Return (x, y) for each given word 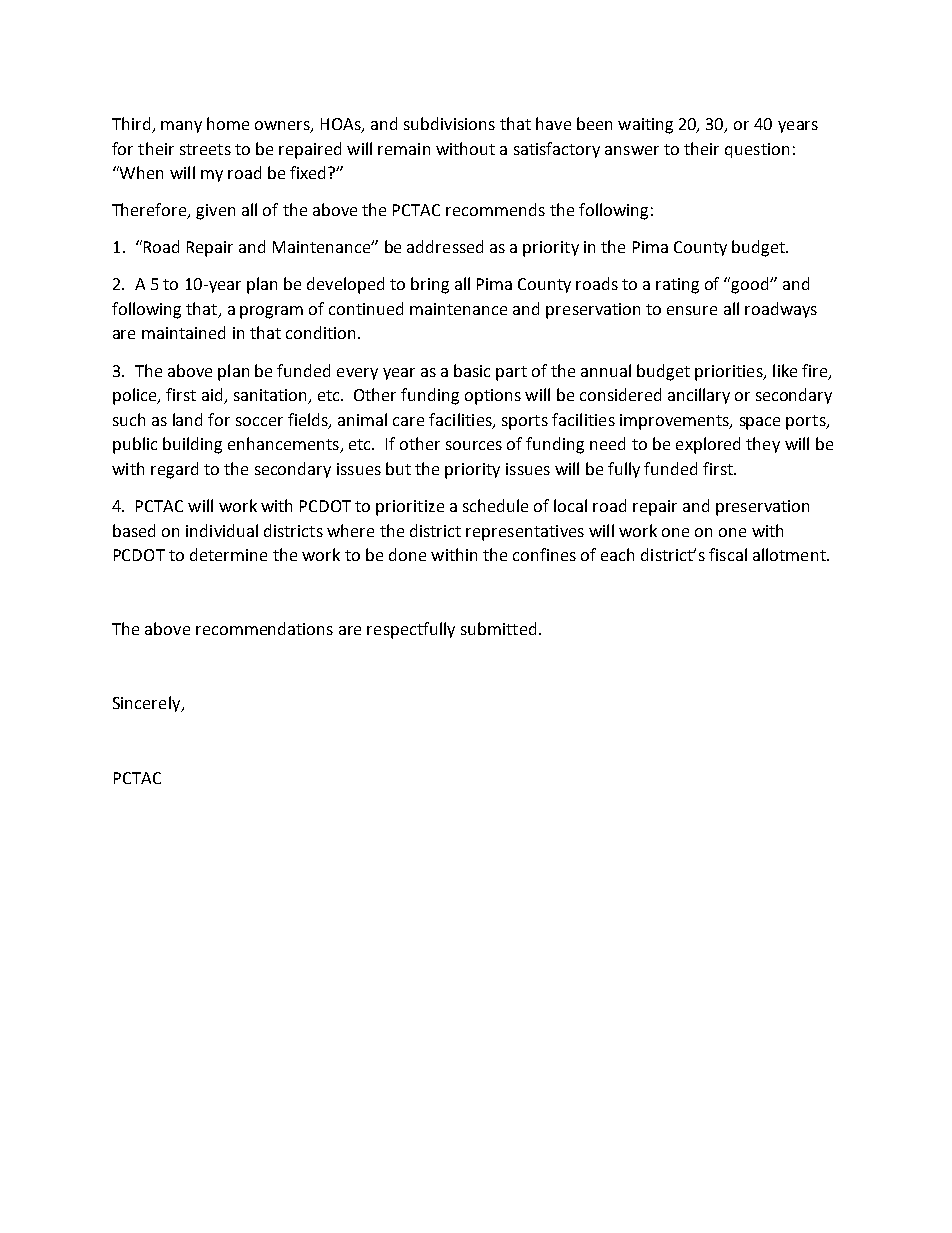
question (757, 150)
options (493, 397)
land (187, 419)
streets (205, 149)
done (407, 554)
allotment (790, 554)
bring (430, 285)
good (751, 285)
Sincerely (148, 704)
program (271, 312)
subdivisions (449, 123)
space (760, 423)
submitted (498, 628)
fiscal (728, 554)
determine (228, 554)
